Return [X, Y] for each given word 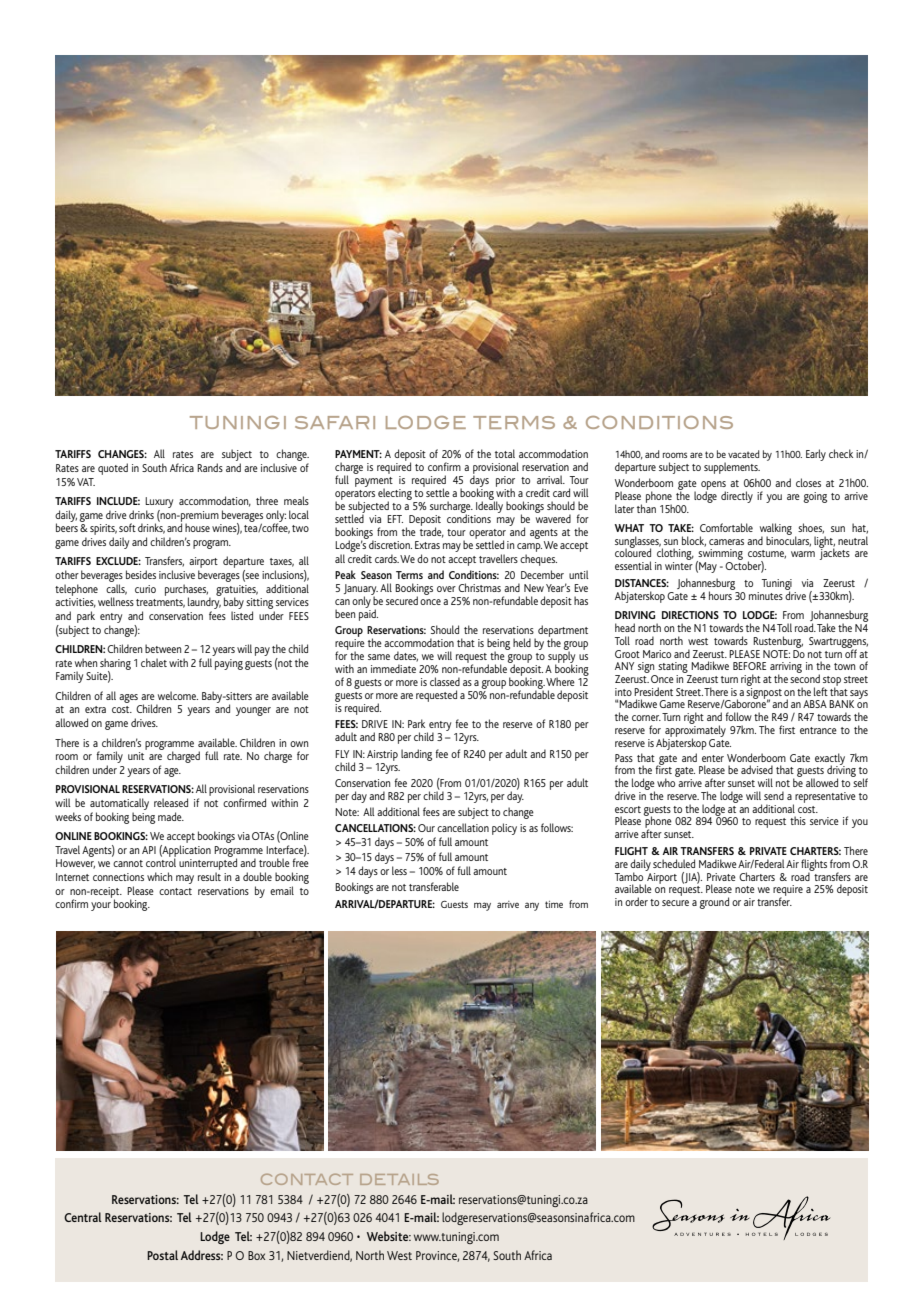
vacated [743, 454]
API [149, 850]
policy [504, 829]
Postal [162, 1255]
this [798, 820]
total [505, 453]
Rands [210, 467]
